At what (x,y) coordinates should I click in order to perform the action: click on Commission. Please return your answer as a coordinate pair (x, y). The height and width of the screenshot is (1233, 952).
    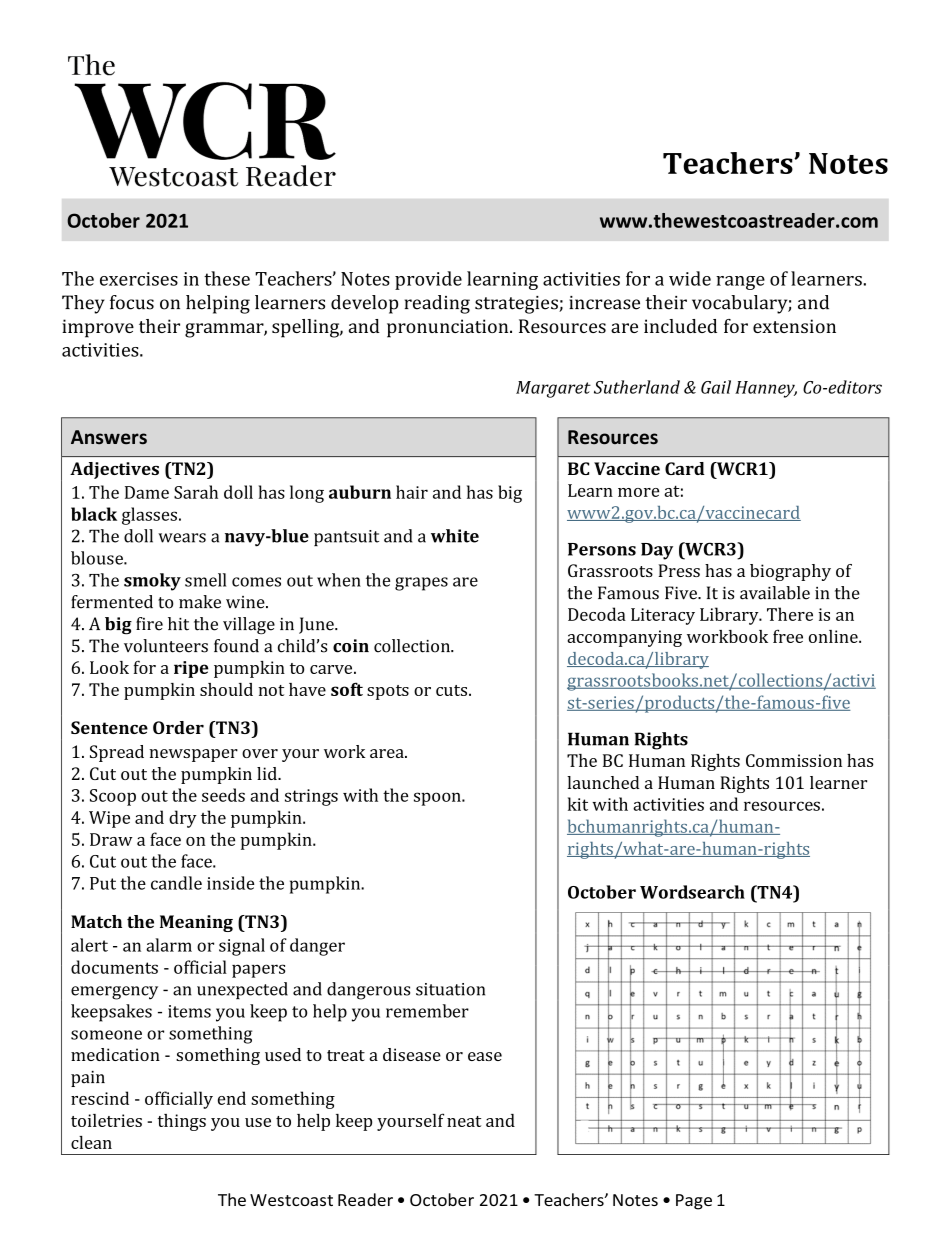
    Looking at the image, I should click on (794, 760).
